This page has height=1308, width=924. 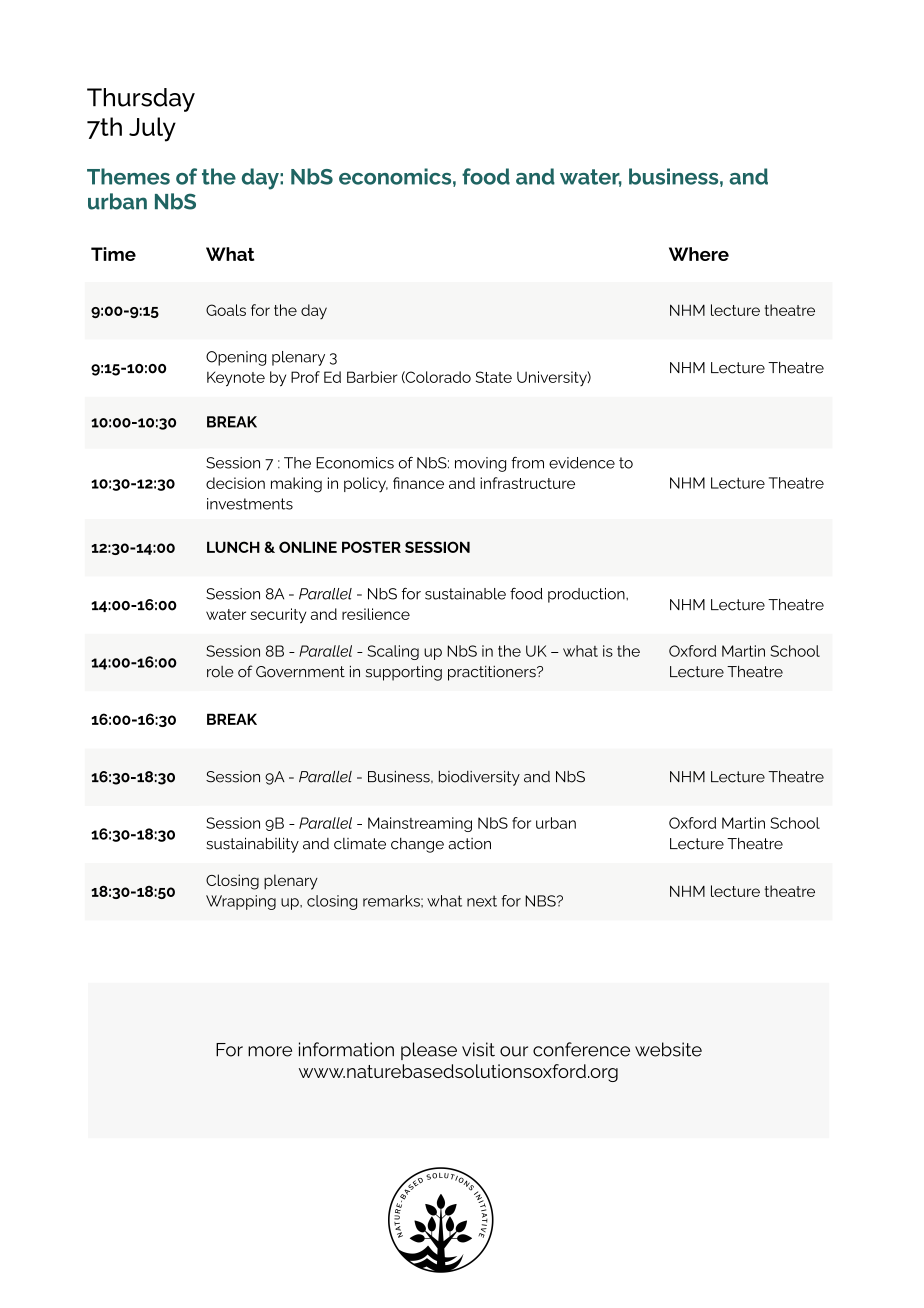 What do you see at coordinates (270, 1051) in the page?
I see `more` at bounding box center [270, 1051].
